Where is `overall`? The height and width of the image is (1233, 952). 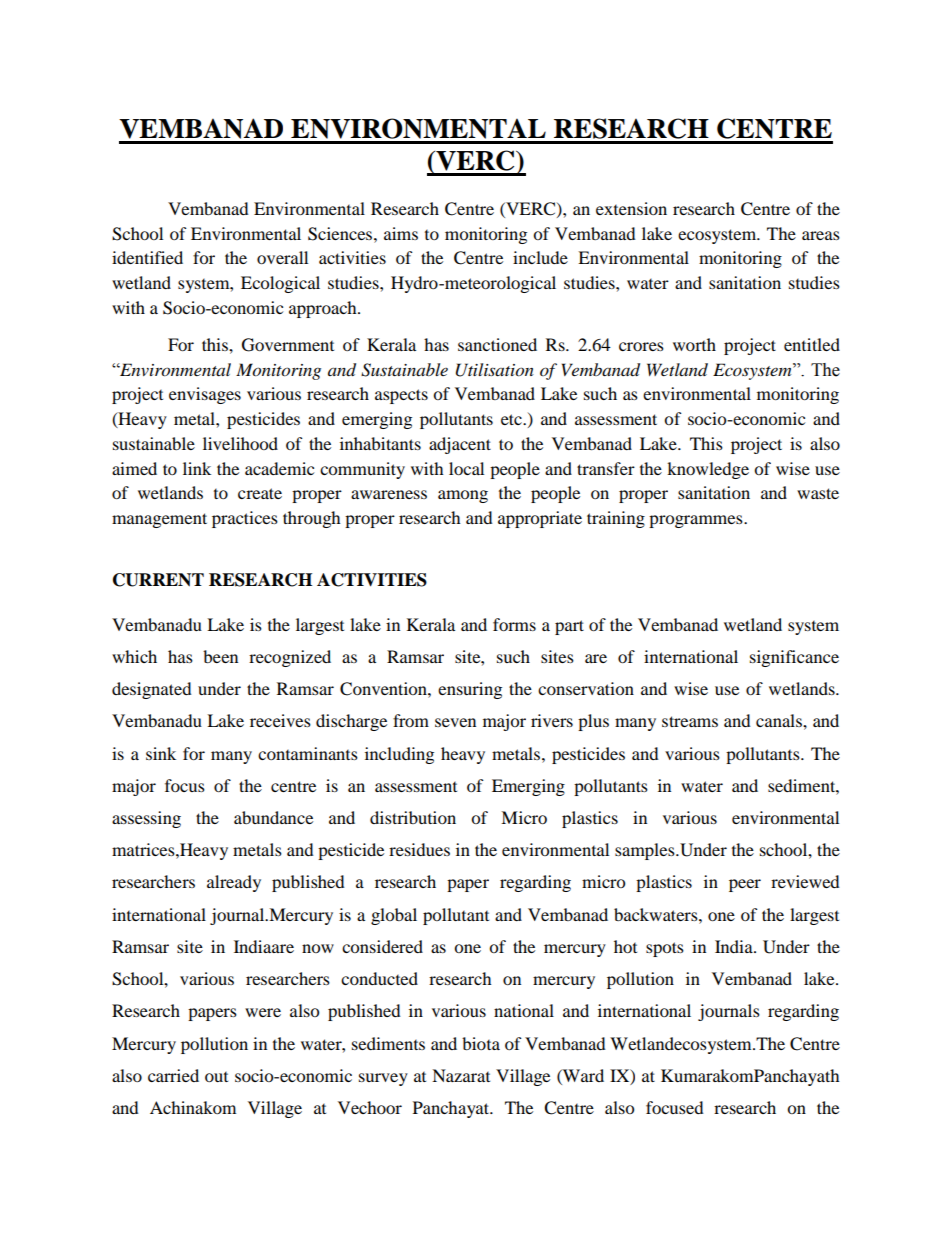
overall is located at coordinates (282, 257).
